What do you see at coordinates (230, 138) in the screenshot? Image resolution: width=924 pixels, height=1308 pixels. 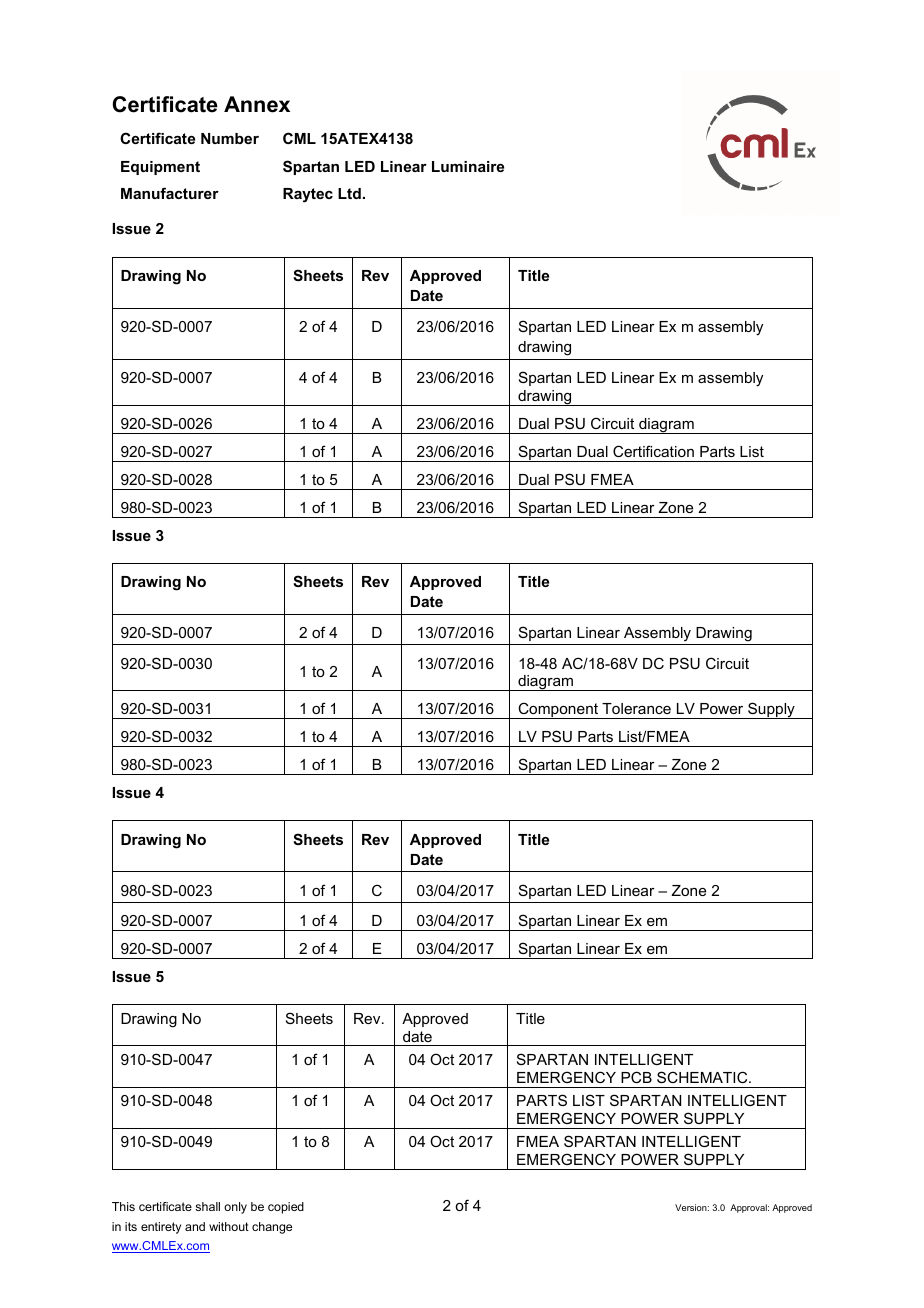 I see `Number` at bounding box center [230, 138].
